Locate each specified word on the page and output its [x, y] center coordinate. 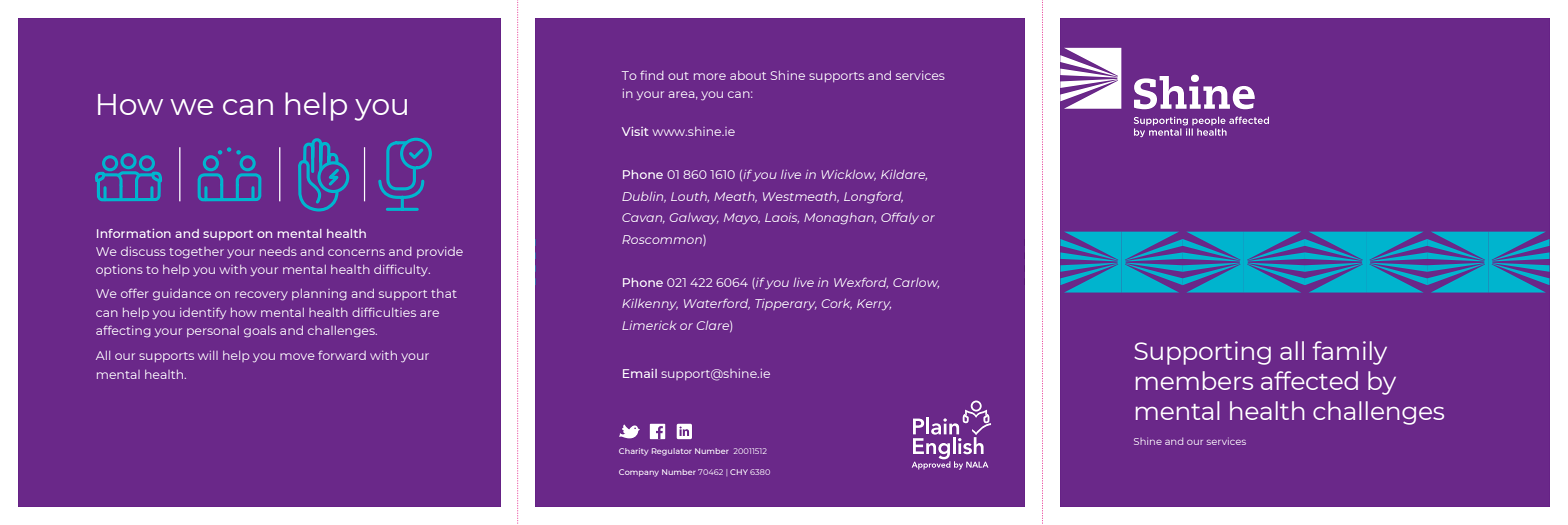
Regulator [672, 452]
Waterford [717, 304]
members [1194, 380]
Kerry [874, 305]
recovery [261, 296]
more [710, 76]
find [652, 75]
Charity [633, 452]
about [748, 75]
